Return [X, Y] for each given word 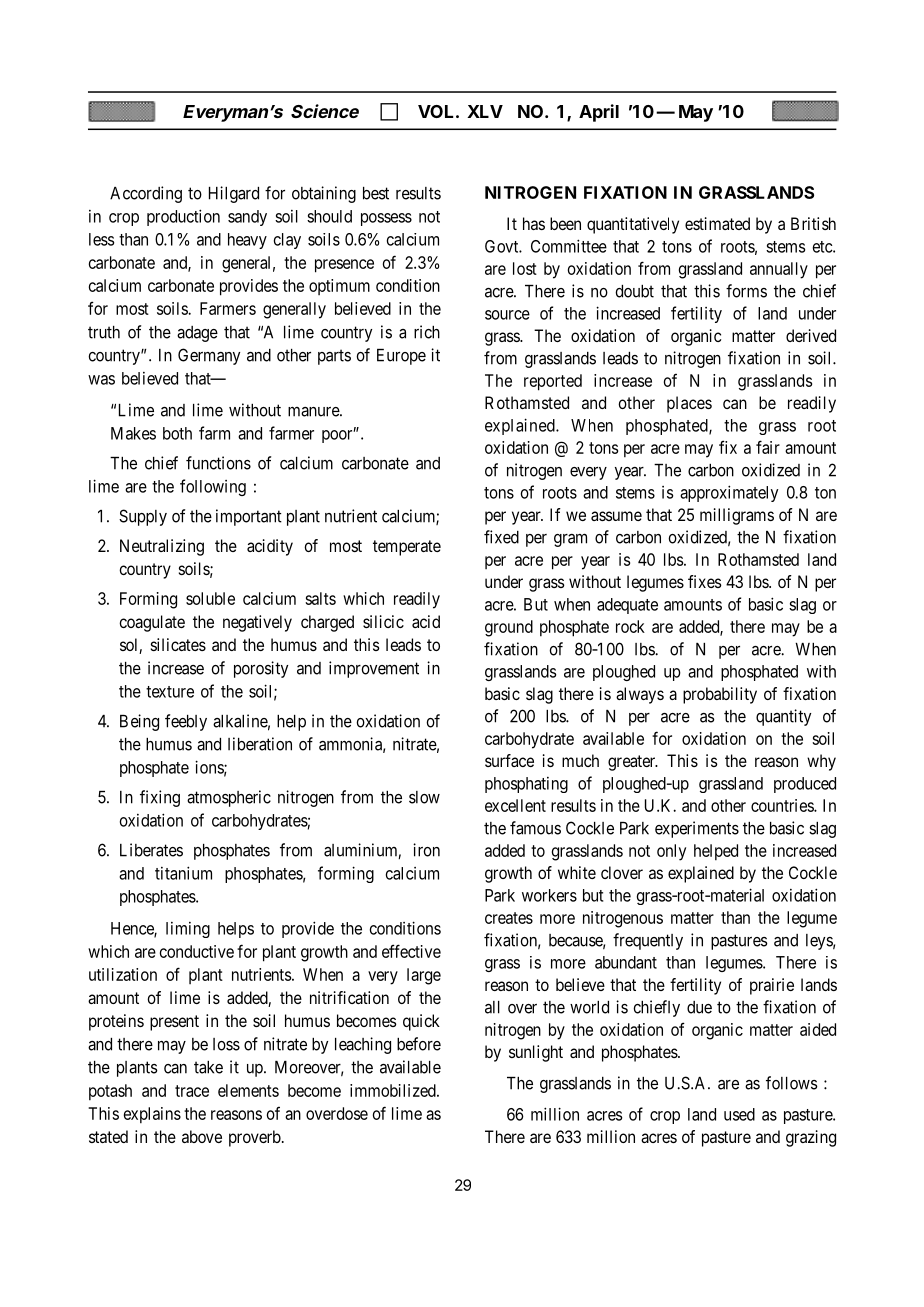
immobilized [394, 1090]
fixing [160, 798]
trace [192, 1091]
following [213, 487]
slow [424, 797]
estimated [717, 223]
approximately [729, 493]
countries [783, 805]
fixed [501, 537]
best [376, 193]
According [146, 194]
